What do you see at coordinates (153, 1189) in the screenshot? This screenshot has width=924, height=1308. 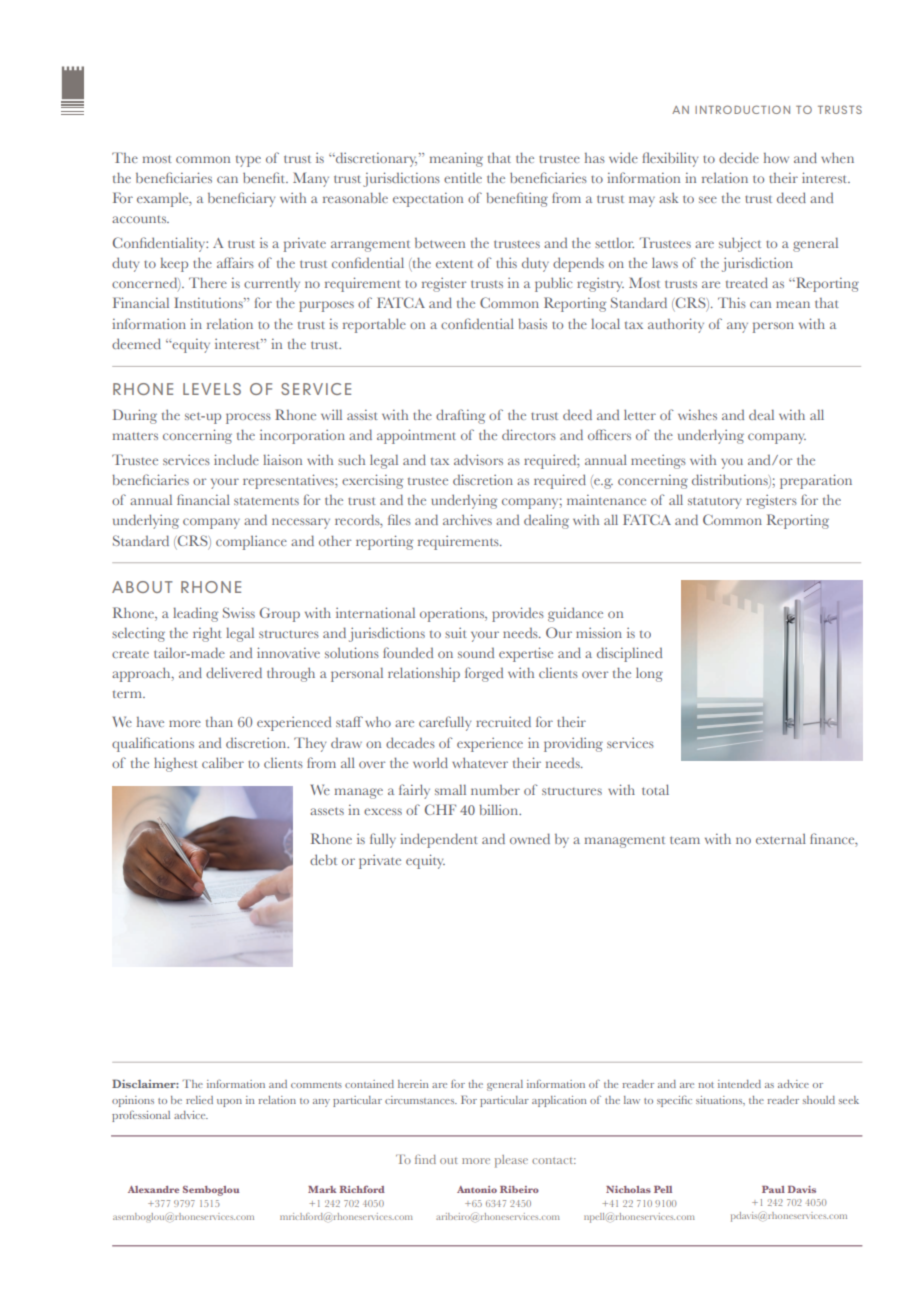 I see `Alexandre` at bounding box center [153, 1189].
